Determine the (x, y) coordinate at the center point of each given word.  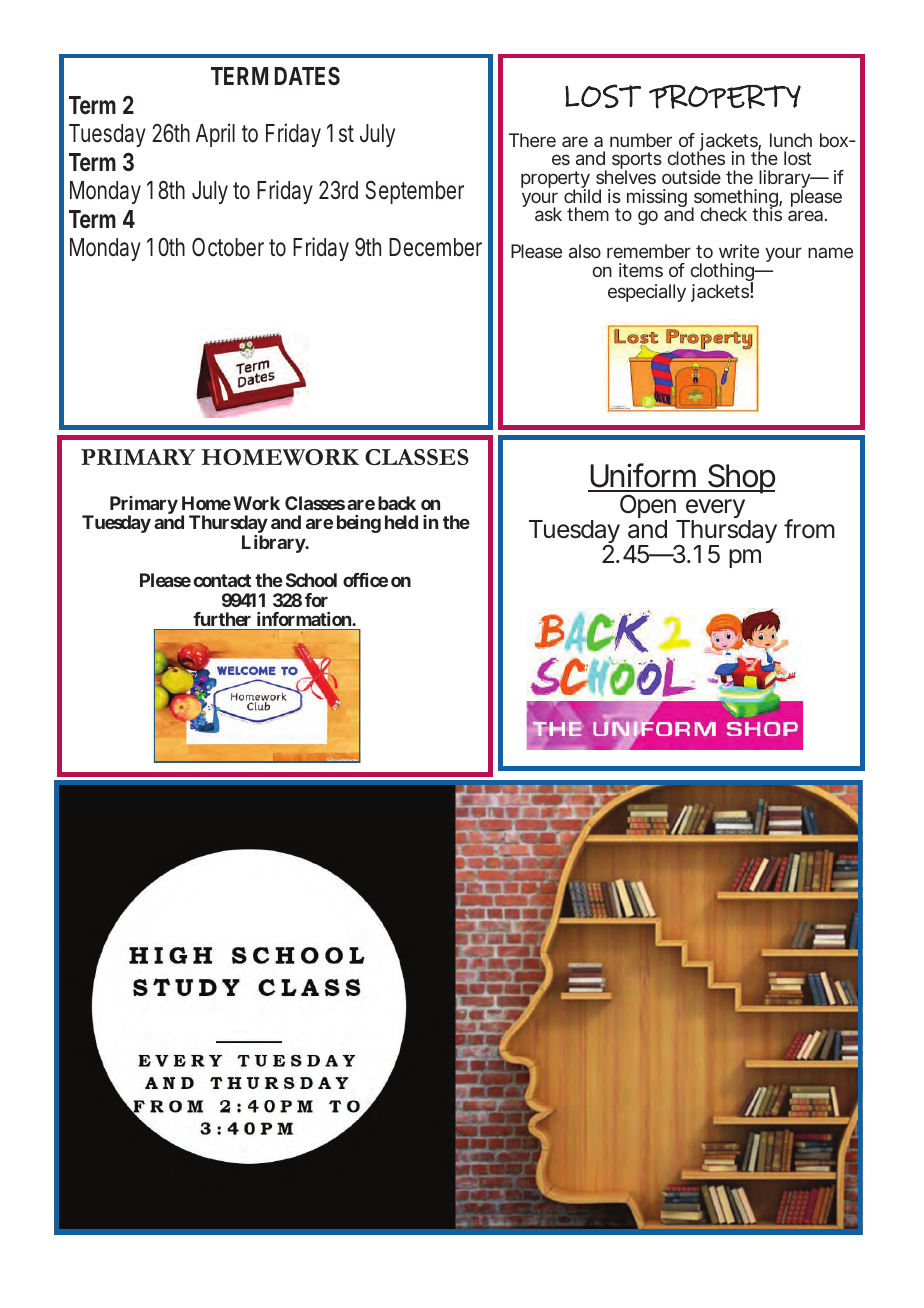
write (739, 251)
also (585, 251)
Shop (740, 479)
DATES (307, 76)
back (397, 503)
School (311, 580)
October (228, 247)
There (532, 140)
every (714, 510)
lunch (791, 140)
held (401, 522)
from (809, 529)
